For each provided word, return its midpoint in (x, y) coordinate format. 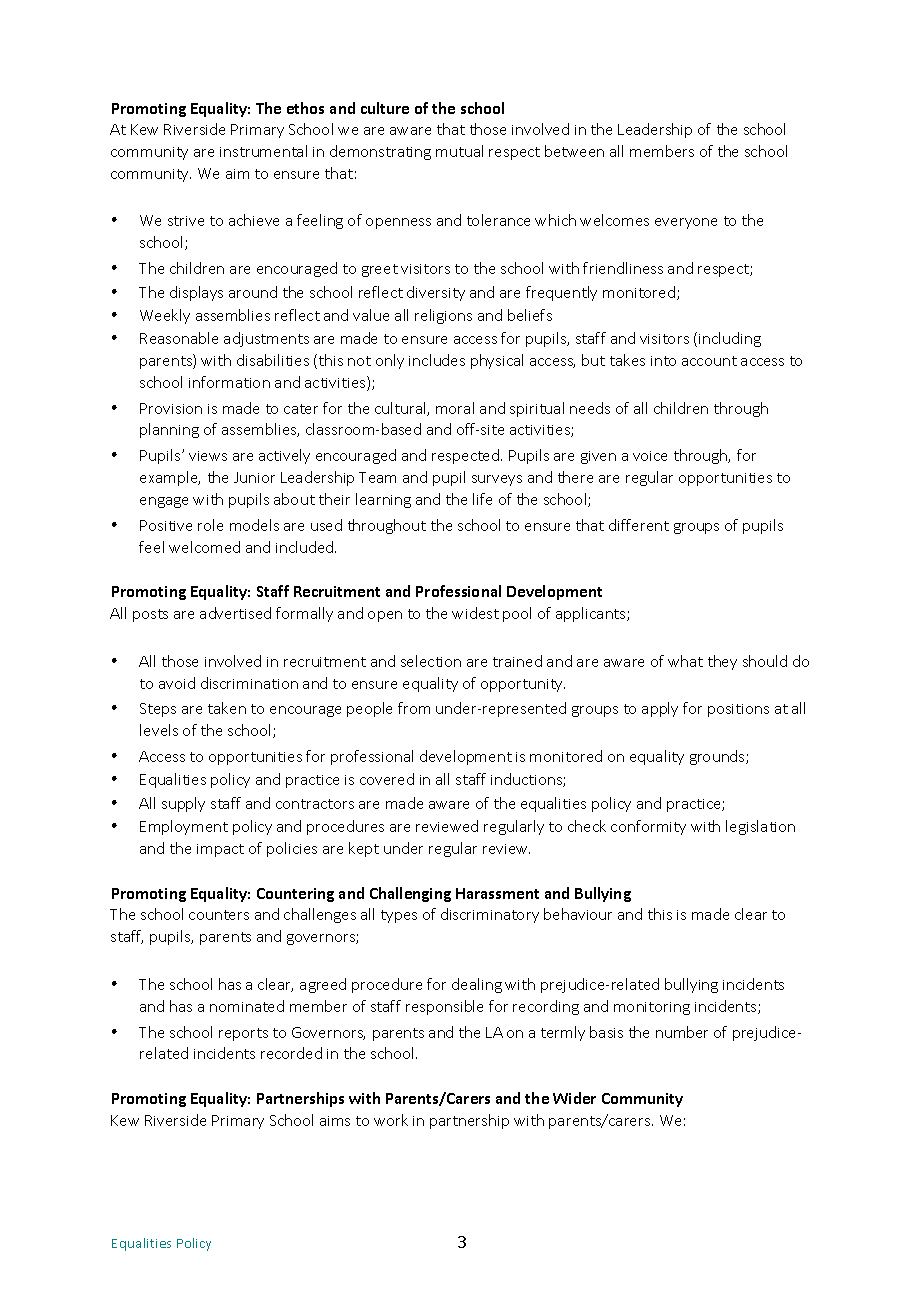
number (682, 1032)
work (391, 1120)
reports (243, 1034)
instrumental (263, 151)
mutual (459, 151)
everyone (686, 223)
